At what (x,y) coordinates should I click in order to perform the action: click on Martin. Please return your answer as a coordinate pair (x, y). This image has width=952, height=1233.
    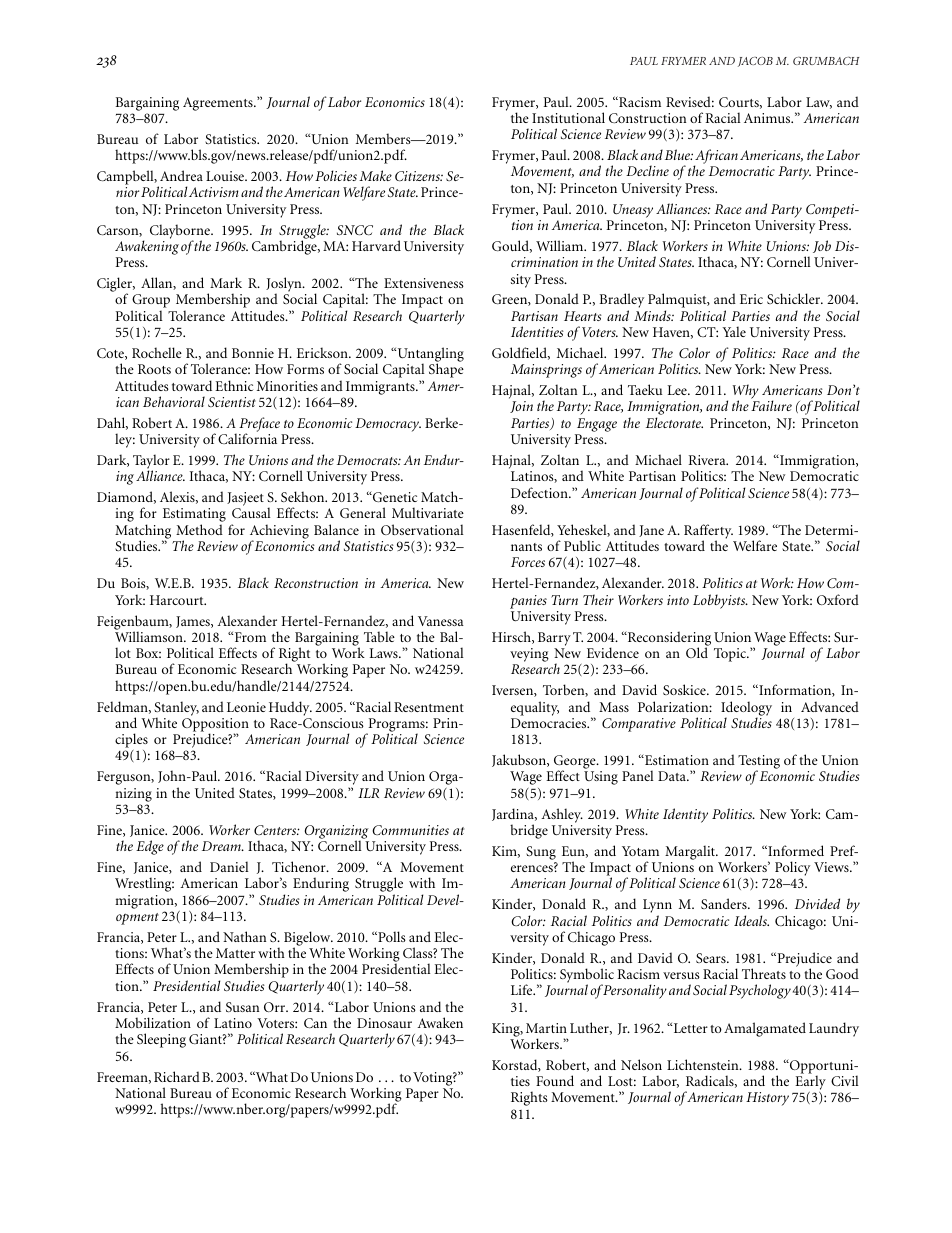
    Looking at the image, I should click on (546, 1028).
